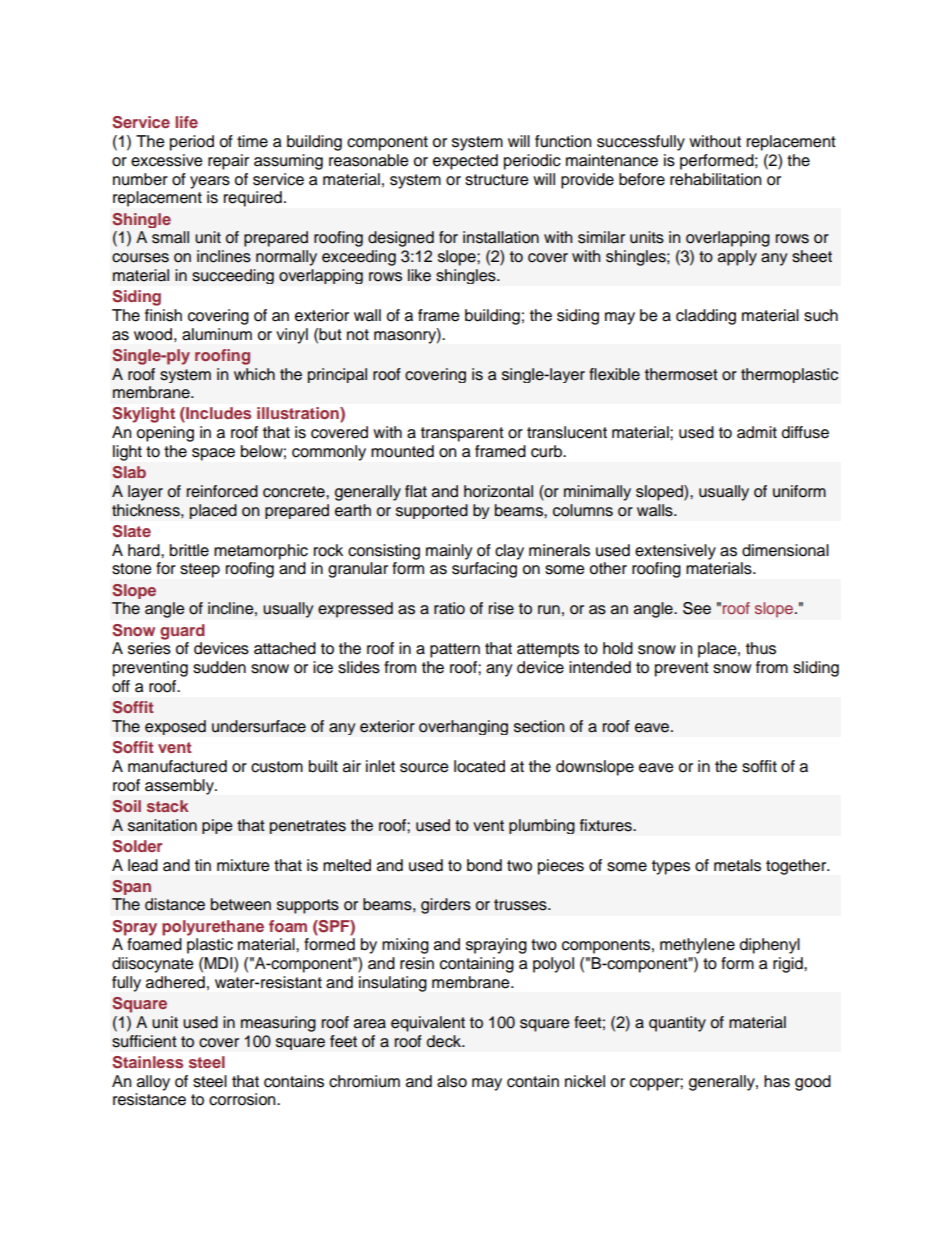  I want to click on bond, so click(484, 865).
